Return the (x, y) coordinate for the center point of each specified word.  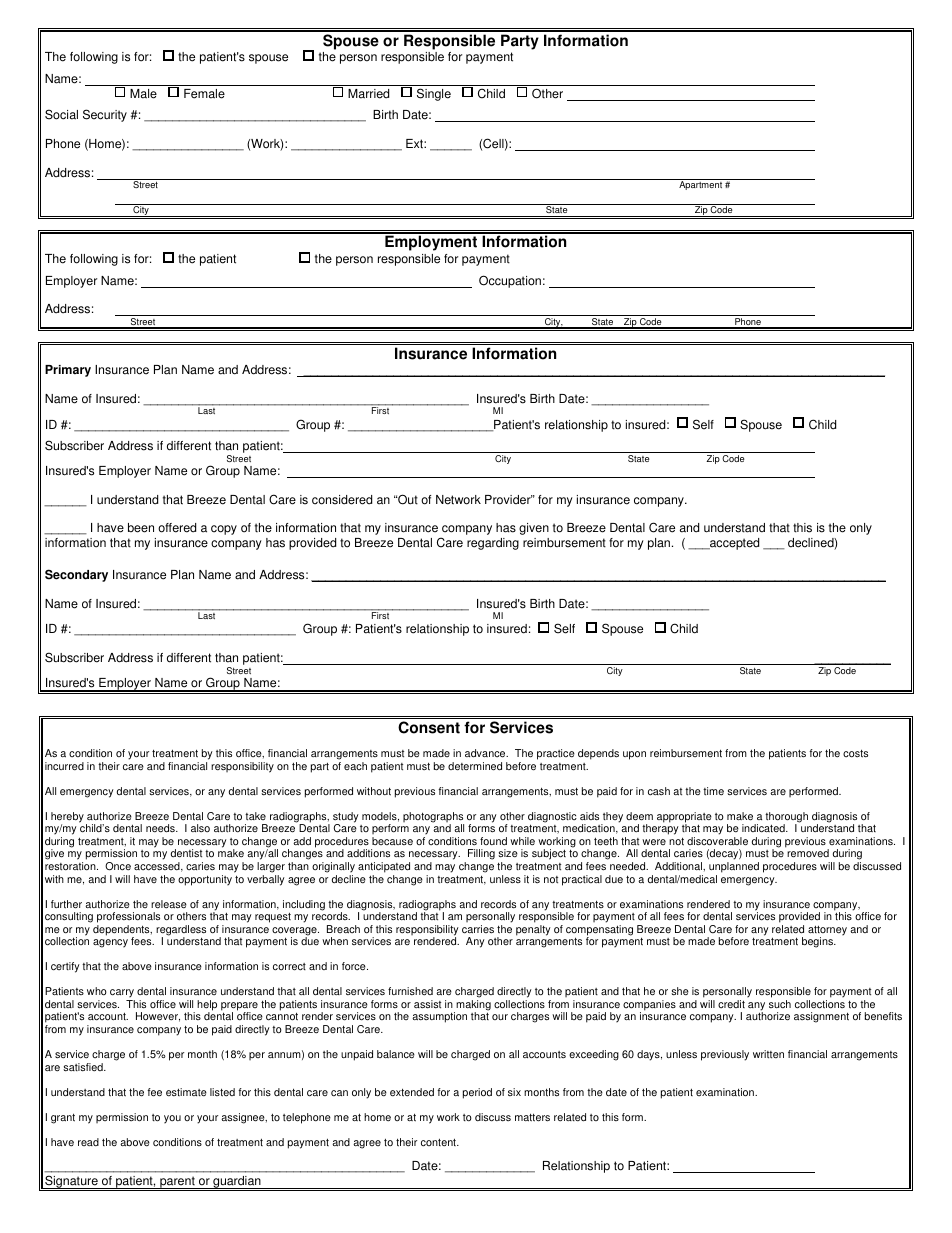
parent (177, 1183)
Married (368, 94)
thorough (786, 818)
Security (105, 115)
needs (161, 828)
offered (177, 528)
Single (434, 94)
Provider (509, 500)
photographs (433, 818)
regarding (493, 544)
